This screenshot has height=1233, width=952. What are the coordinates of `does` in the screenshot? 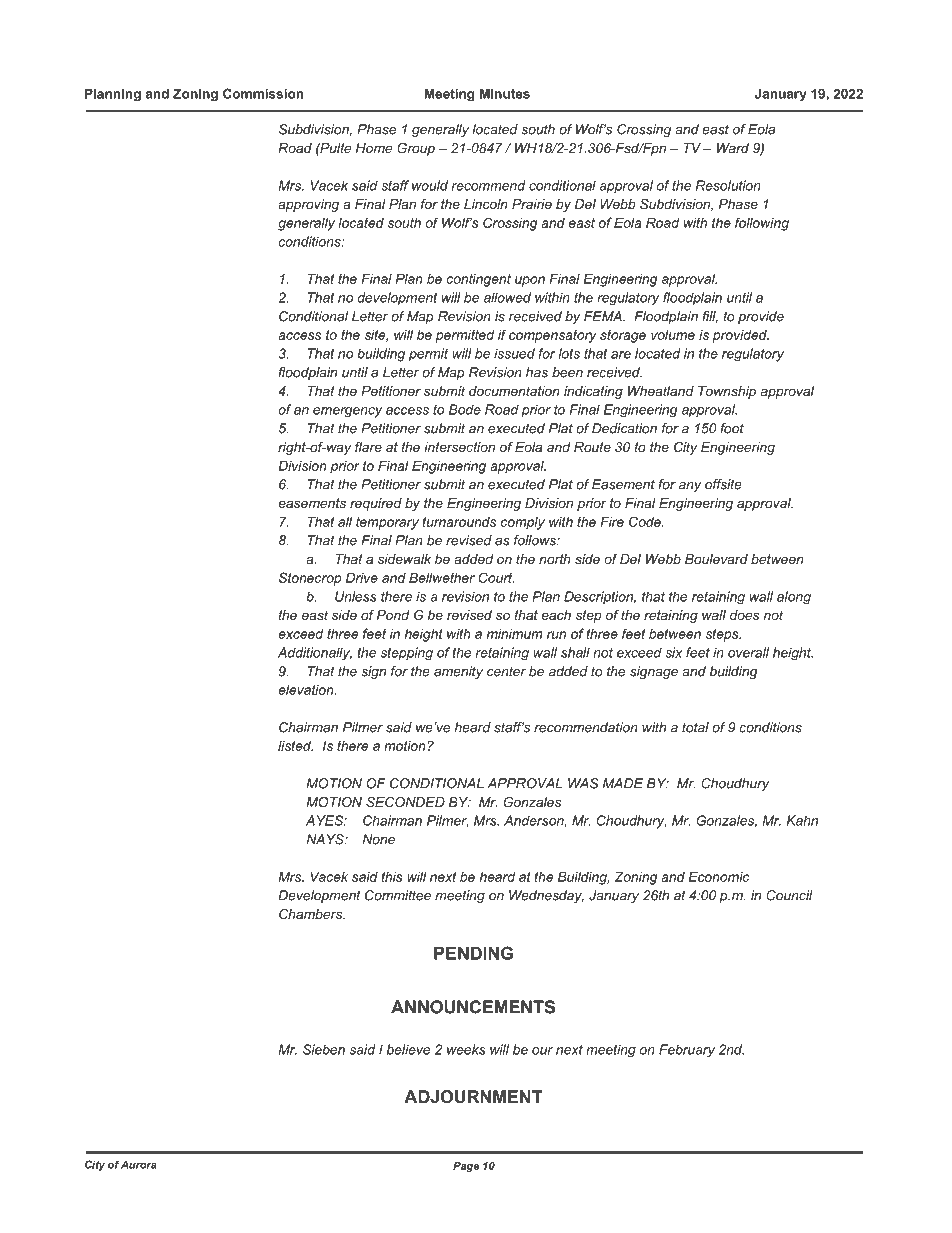 It's located at (745, 615).
